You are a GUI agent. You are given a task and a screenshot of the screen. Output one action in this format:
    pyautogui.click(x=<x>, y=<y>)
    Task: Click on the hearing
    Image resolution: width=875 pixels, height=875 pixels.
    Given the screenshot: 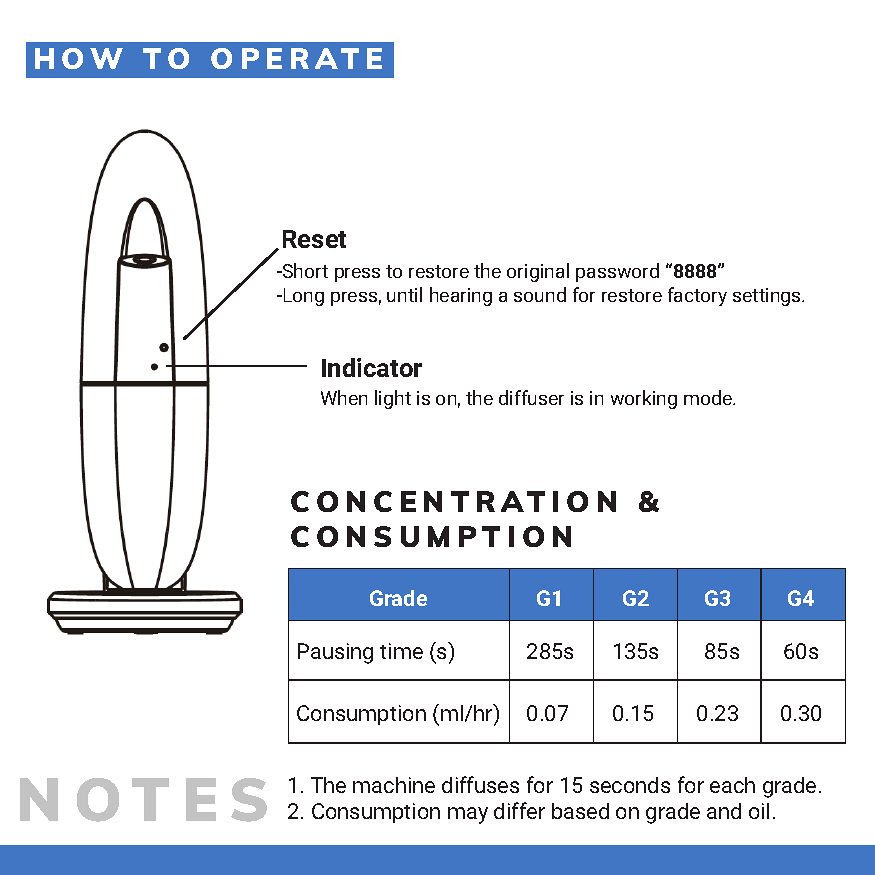 What is the action you would take?
    pyautogui.click(x=461, y=296)
